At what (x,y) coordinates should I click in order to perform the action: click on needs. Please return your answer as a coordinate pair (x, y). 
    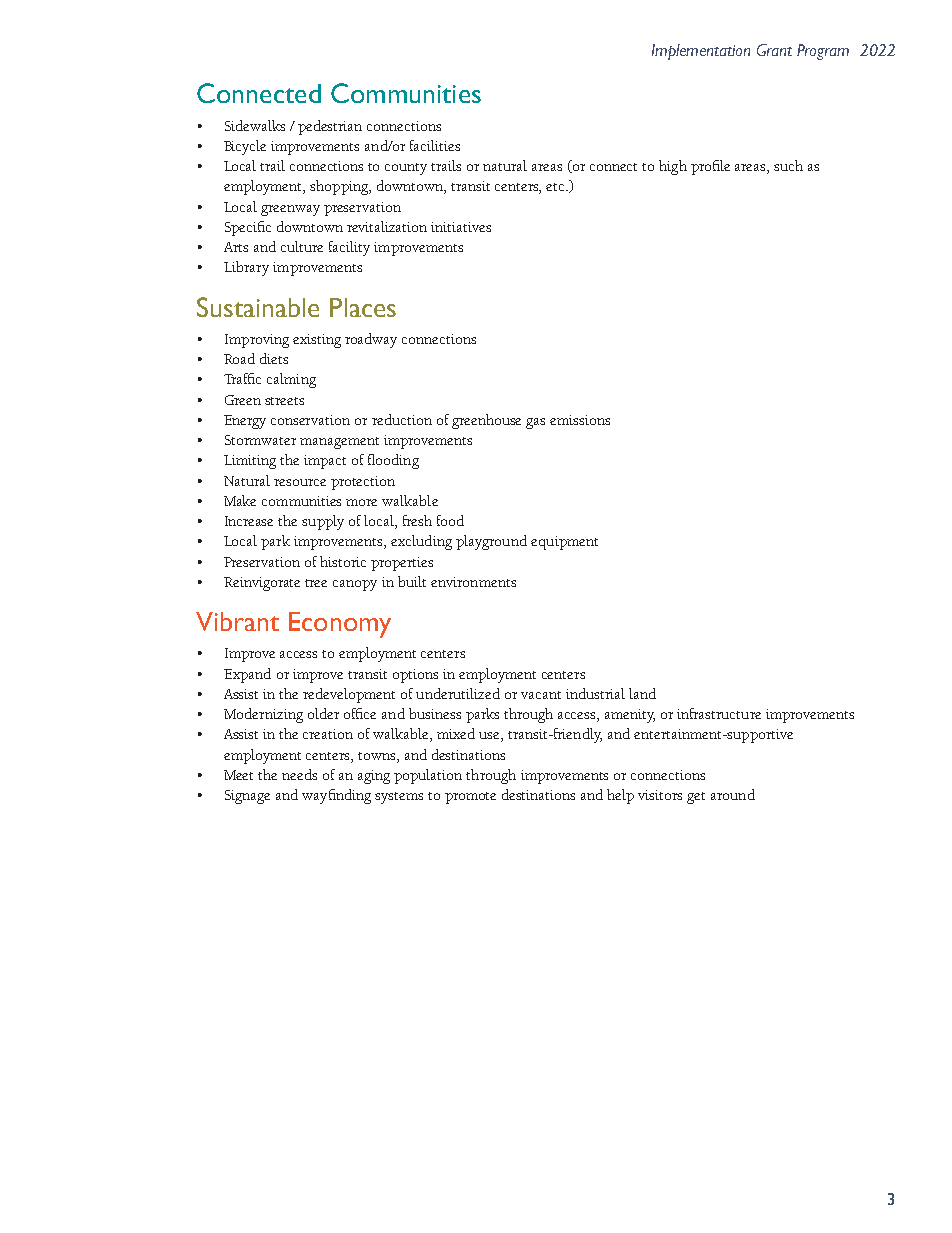
    Looking at the image, I should click on (299, 774).
